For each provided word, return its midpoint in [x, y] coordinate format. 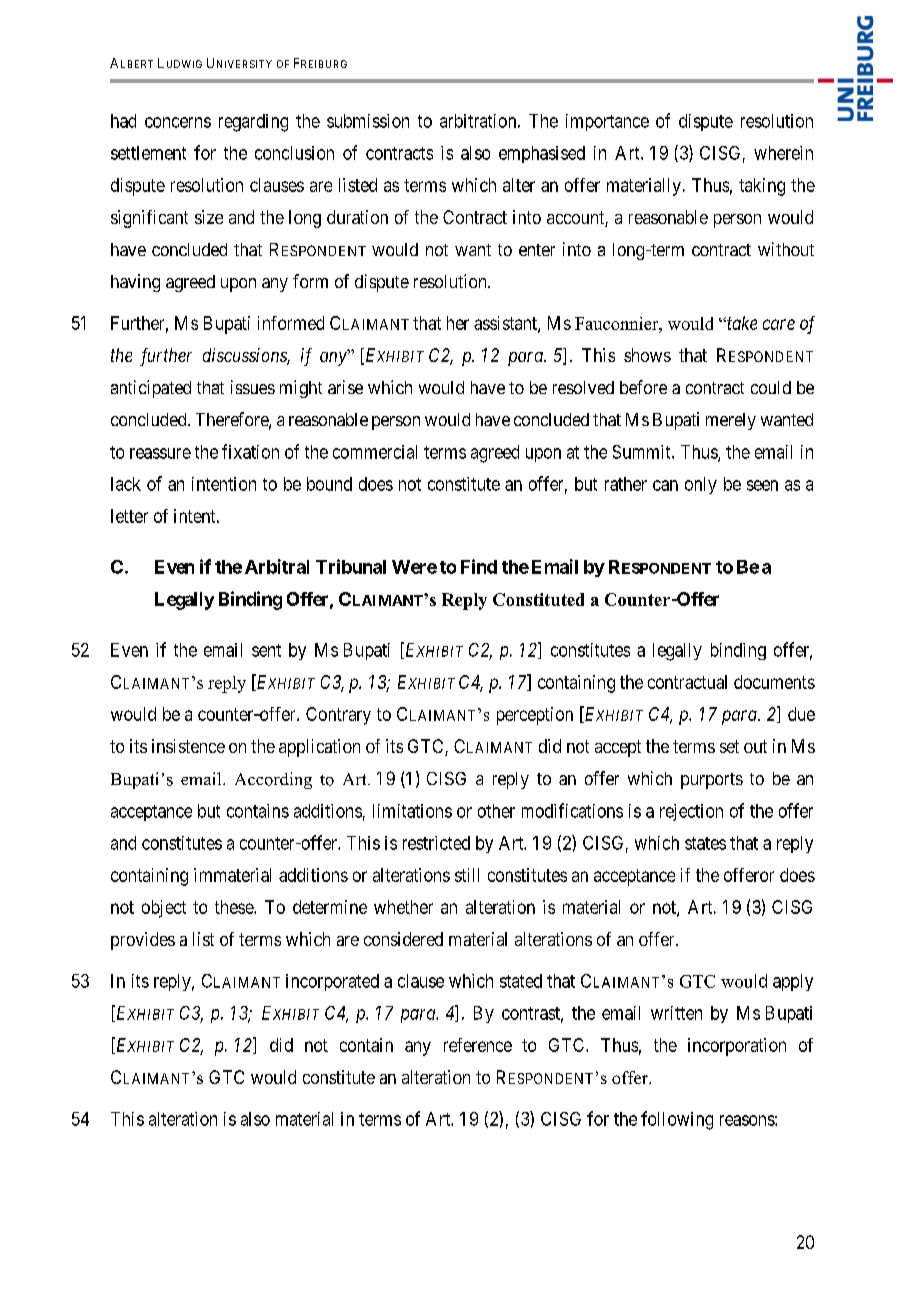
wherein [783, 153]
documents [774, 682]
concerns [178, 122]
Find [479, 566]
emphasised [542, 154]
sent [266, 650]
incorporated [332, 982]
